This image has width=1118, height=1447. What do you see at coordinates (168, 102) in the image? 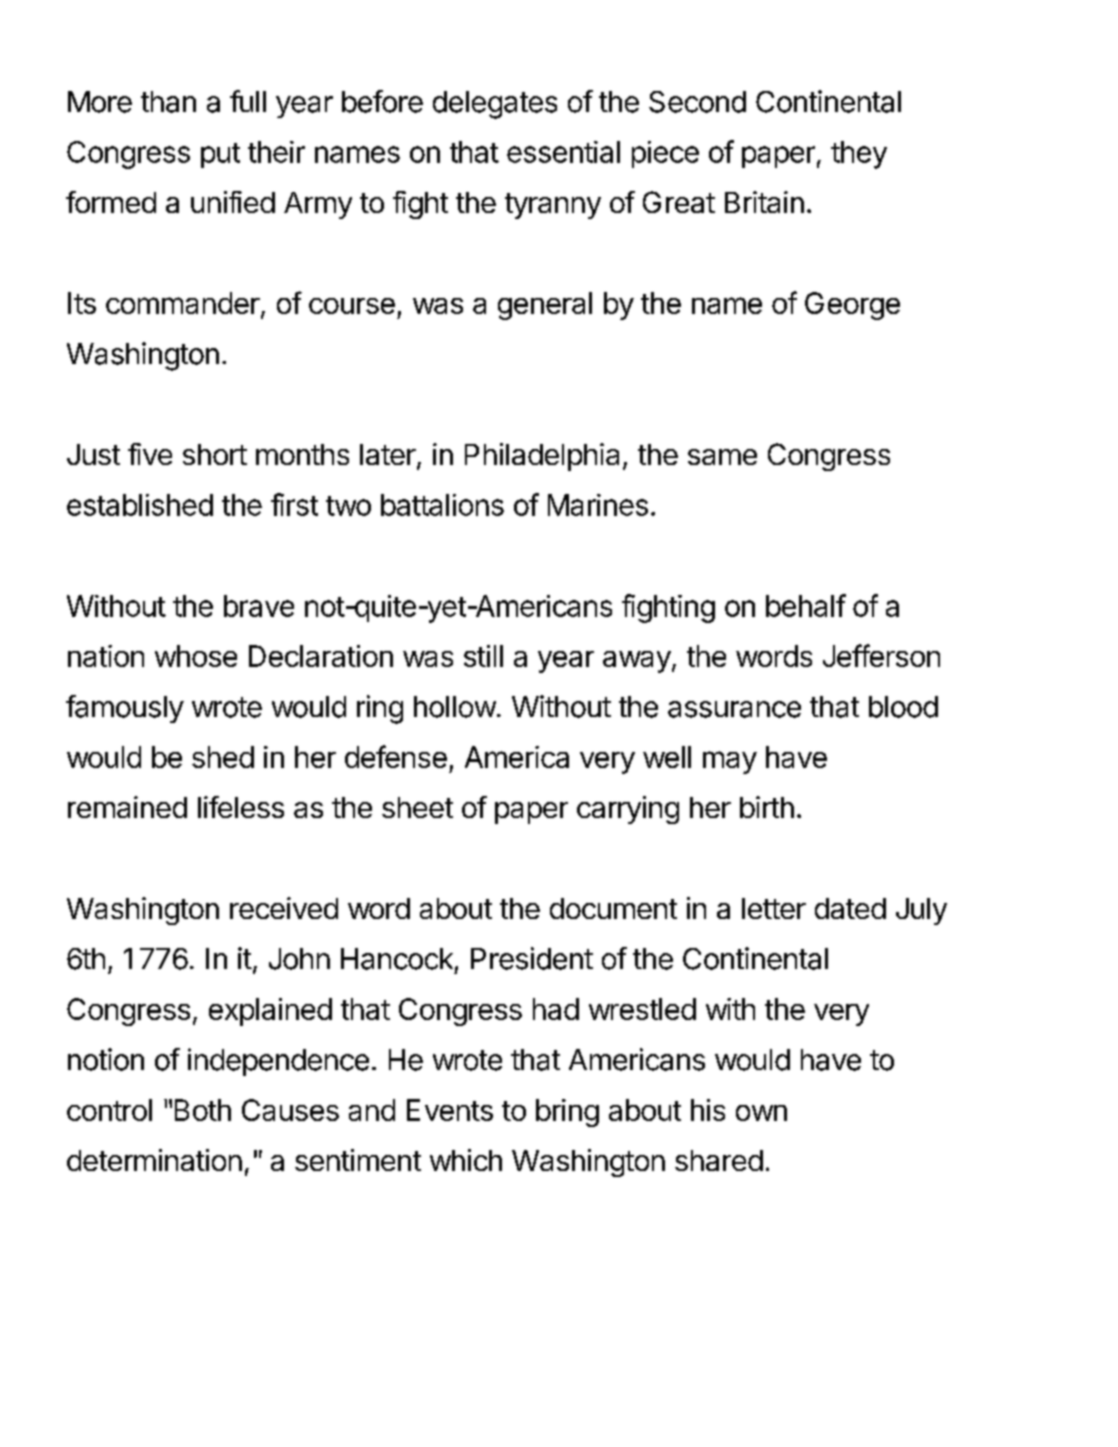
I see `than` at bounding box center [168, 102].
